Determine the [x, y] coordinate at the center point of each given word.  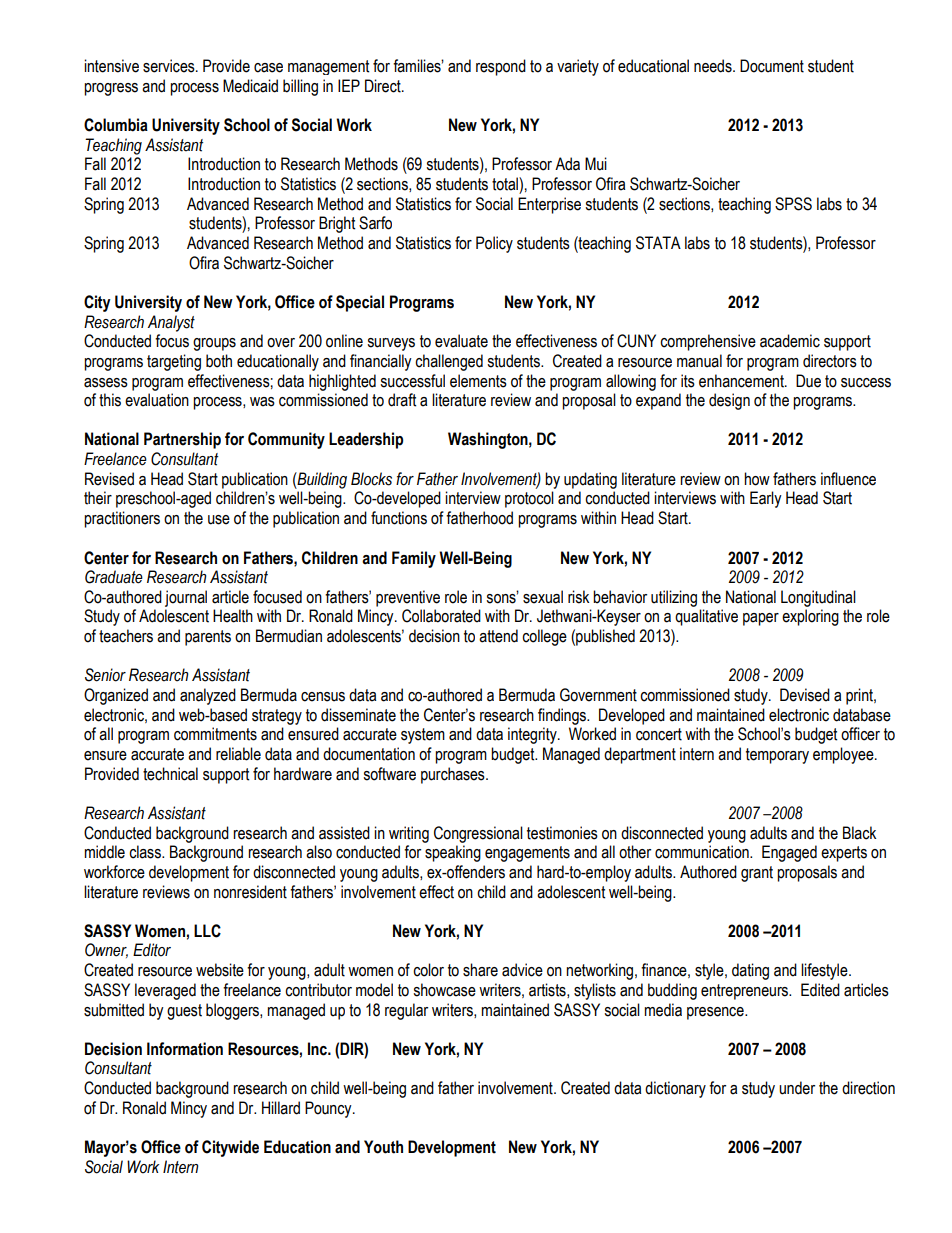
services [170, 66]
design [729, 401]
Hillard [281, 1108]
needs [714, 66]
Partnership [182, 440]
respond [501, 67]
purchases [454, 775]
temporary [777, 756]
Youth [383, 1147]
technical [170, 774]
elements [478, 381]
